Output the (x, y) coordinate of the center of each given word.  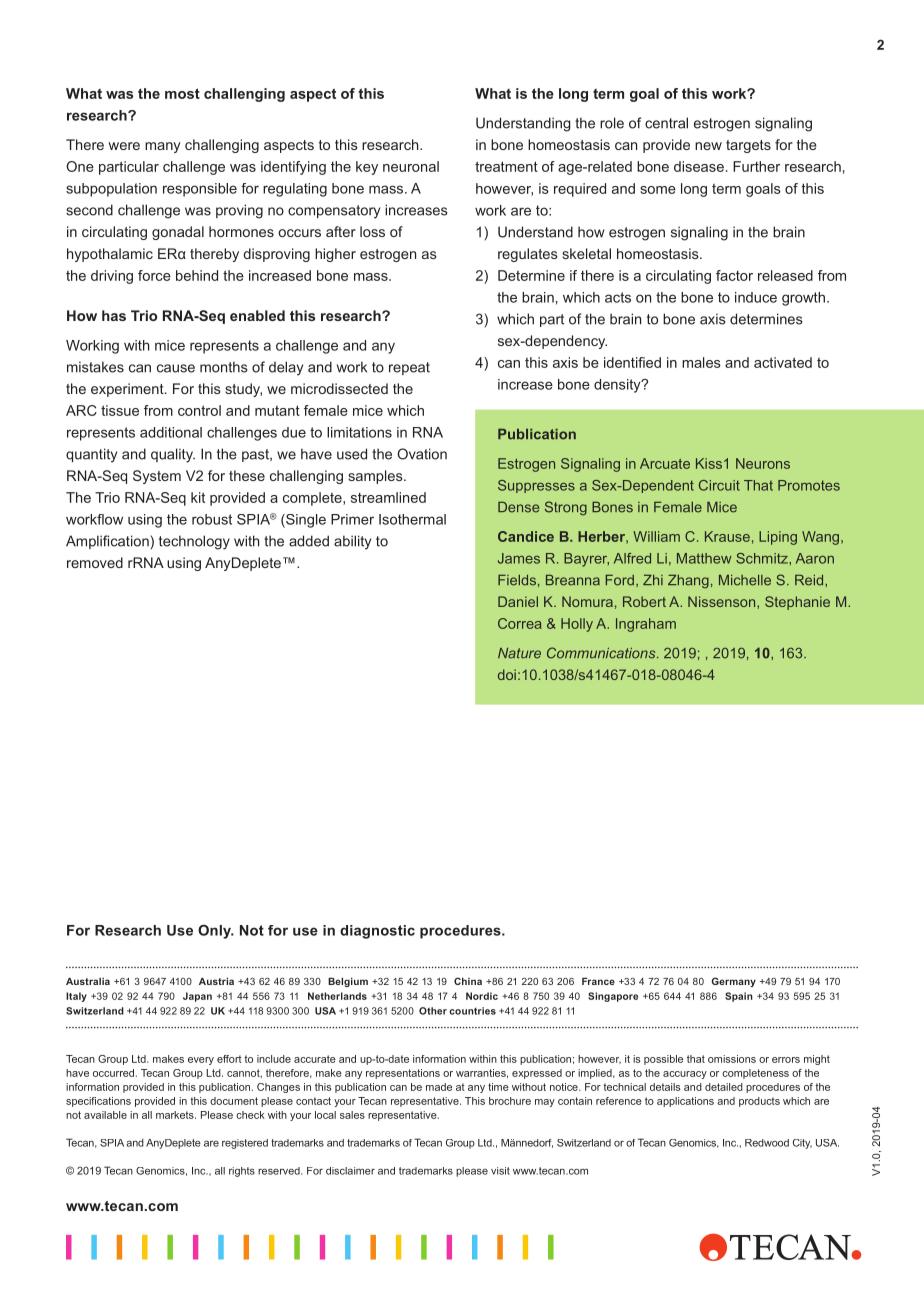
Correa (520, 623)
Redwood (767, 1143)
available (105, 1115)
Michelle (745, 580)
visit (500, 1171)
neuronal (411, 166)
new (708, 146)
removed (95, 562)
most (182, 93)
